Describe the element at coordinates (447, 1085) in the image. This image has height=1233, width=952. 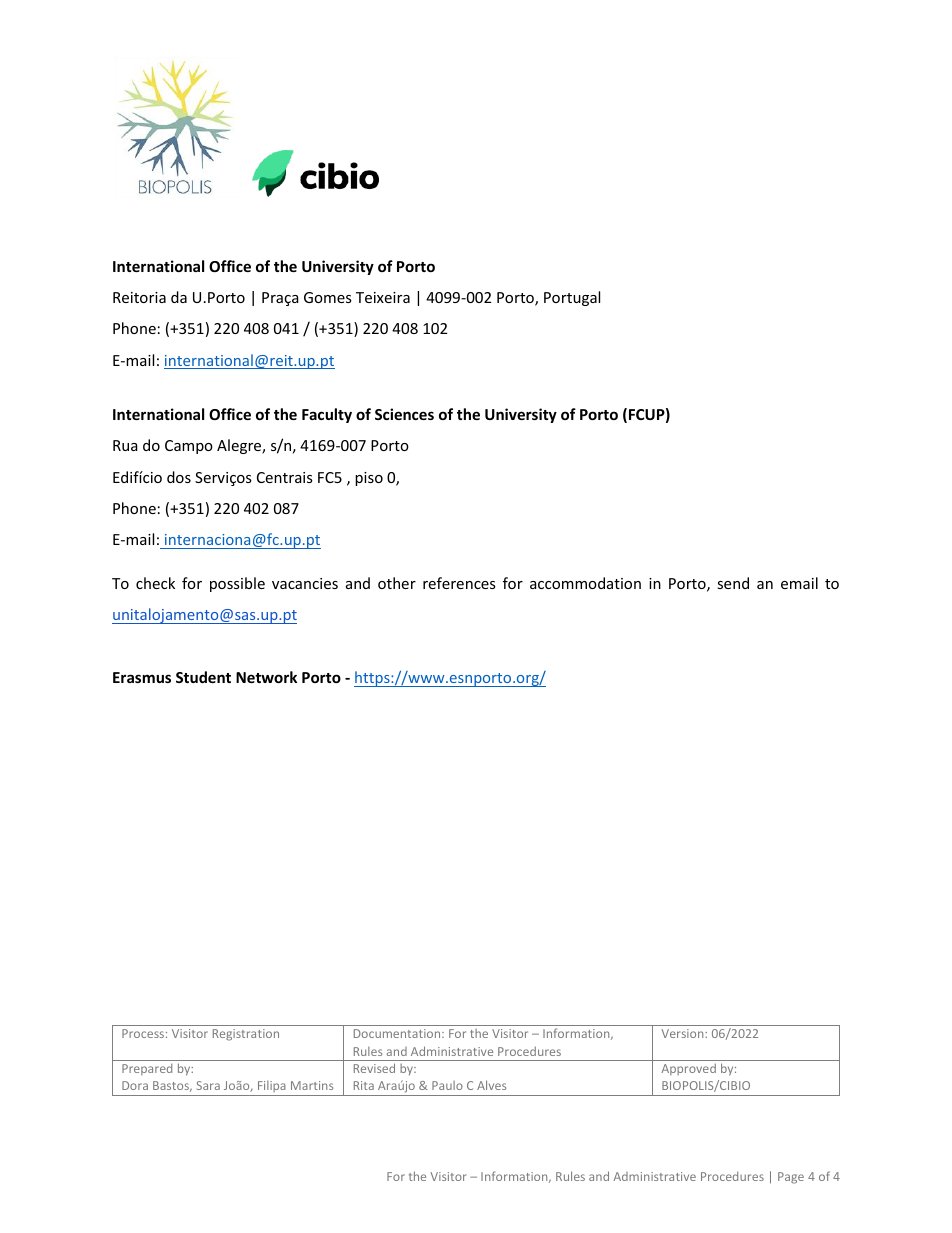
I see `Paulo` at that location.
